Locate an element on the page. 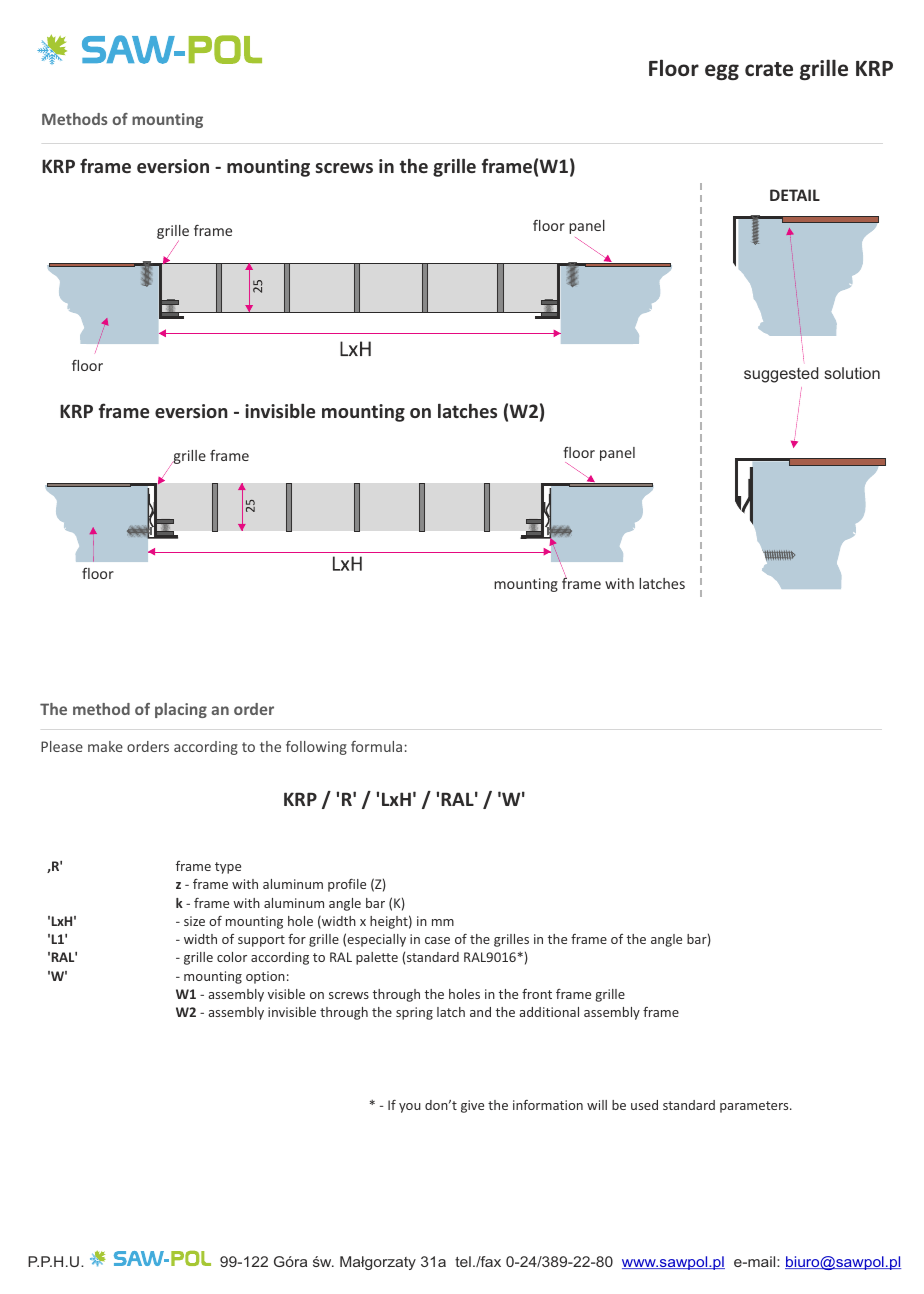 The width and height of the document is (924, 1294). option is located at coordinates (265, 977).
